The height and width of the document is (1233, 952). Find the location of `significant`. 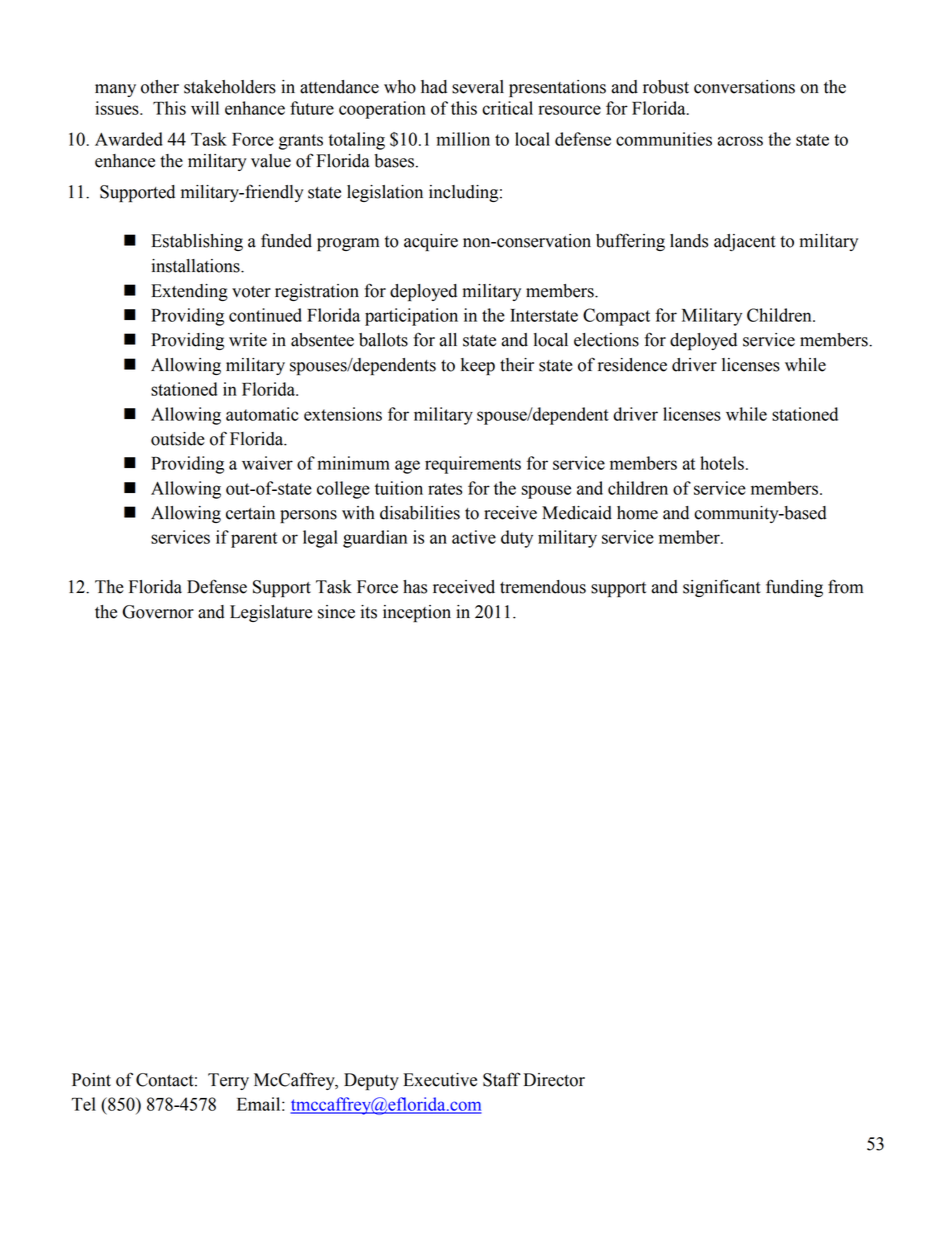

significant is located at coordinates (722, 588).
